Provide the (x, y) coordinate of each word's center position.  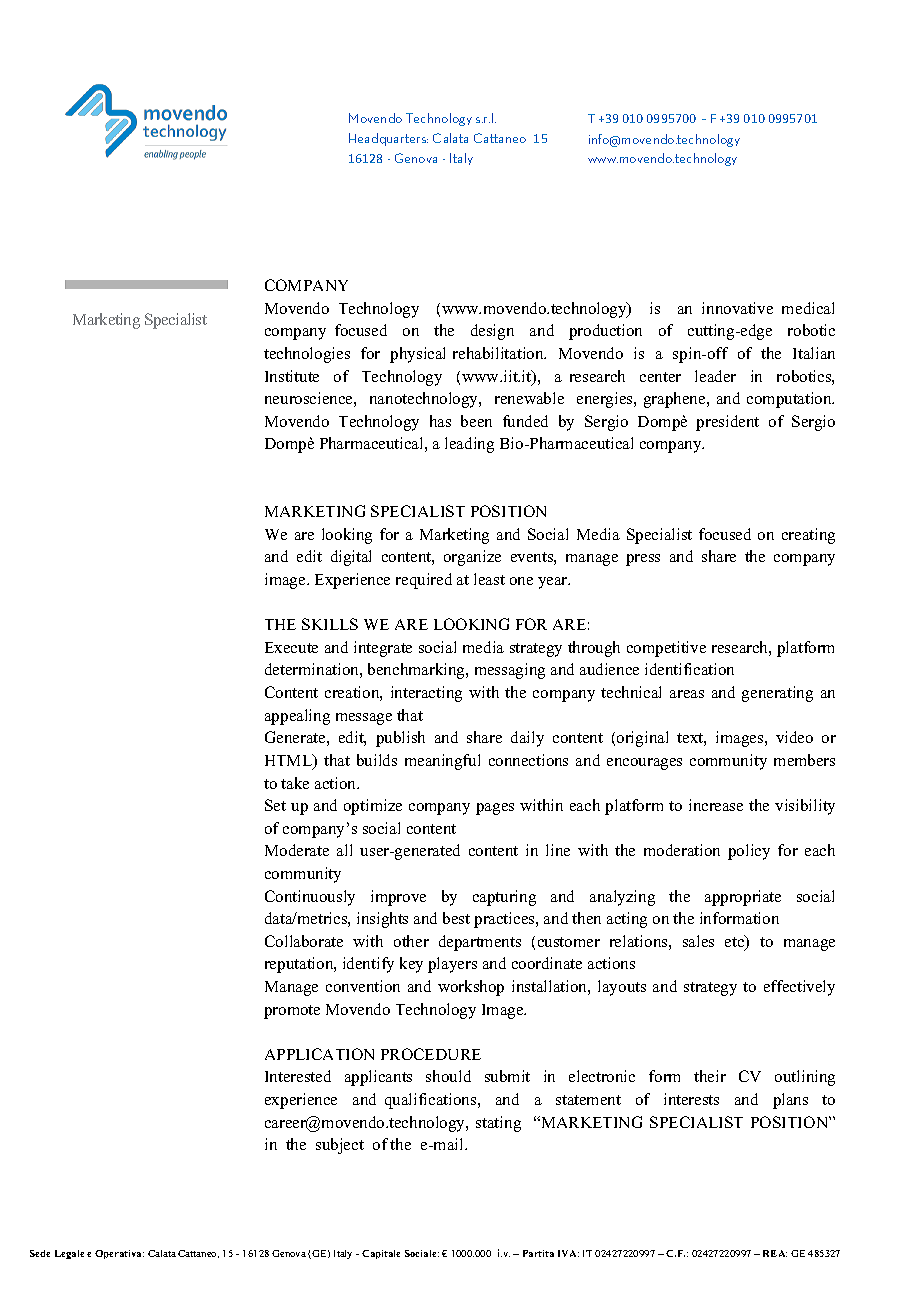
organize (472, 558)
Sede (40, 1253)
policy (749, 852)
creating (808, 536)
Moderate (297, 850)
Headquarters (388, 139)
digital (351, 558)
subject (340, 1146)
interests (691, 1099)
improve (398, 898)
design (492, 332)
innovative (737, 308)
